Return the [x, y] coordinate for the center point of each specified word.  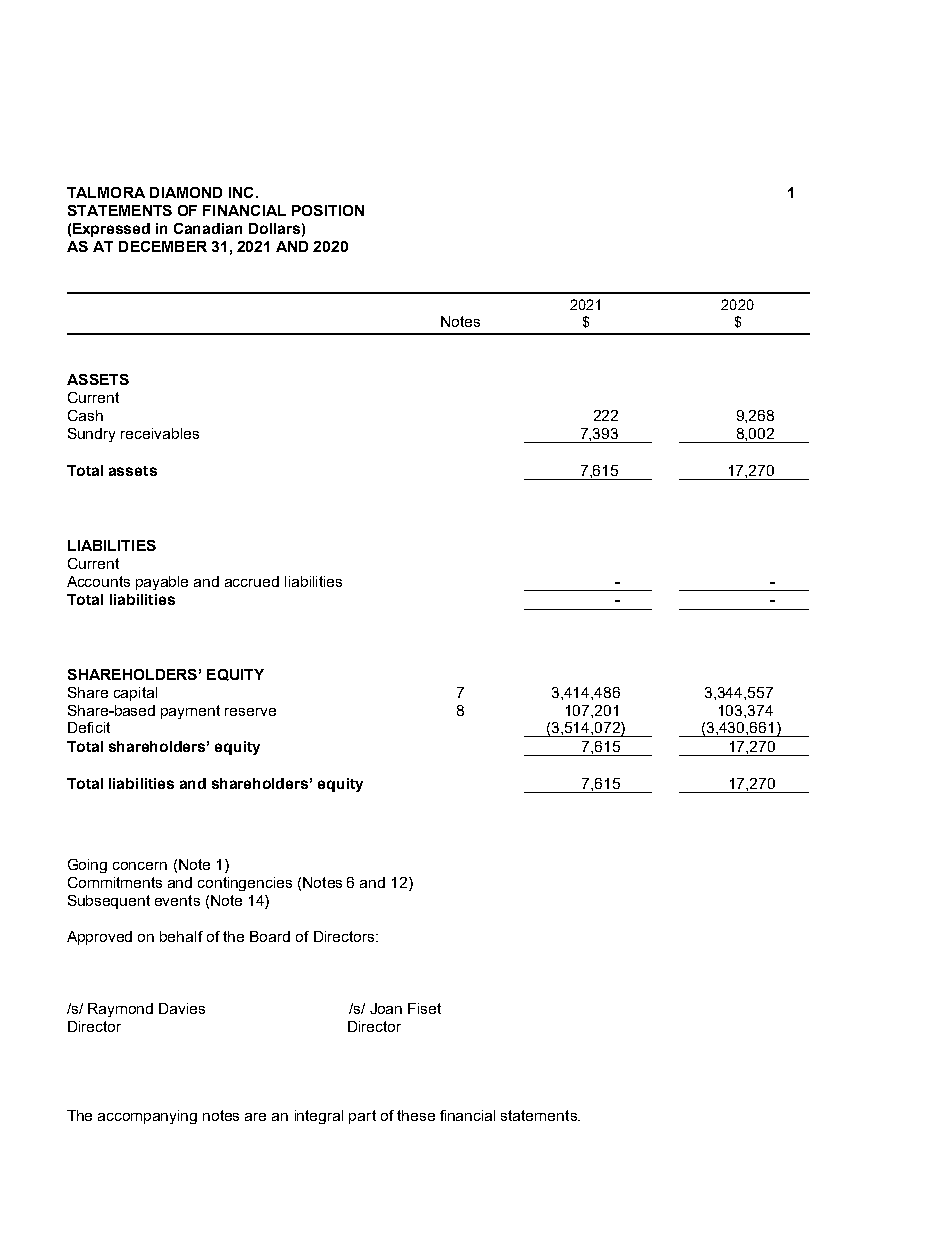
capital [135, 694]
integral [319, 1117]
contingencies [245, 884]
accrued [252, 581]
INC [241, 192]
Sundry [91, 435]
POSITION [328, 210]
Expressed [111, 230]
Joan [386, 1008]
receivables [160, 433]
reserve [250, 712]
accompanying [147, 1117]
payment [190, 712]
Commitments [115, 882]
